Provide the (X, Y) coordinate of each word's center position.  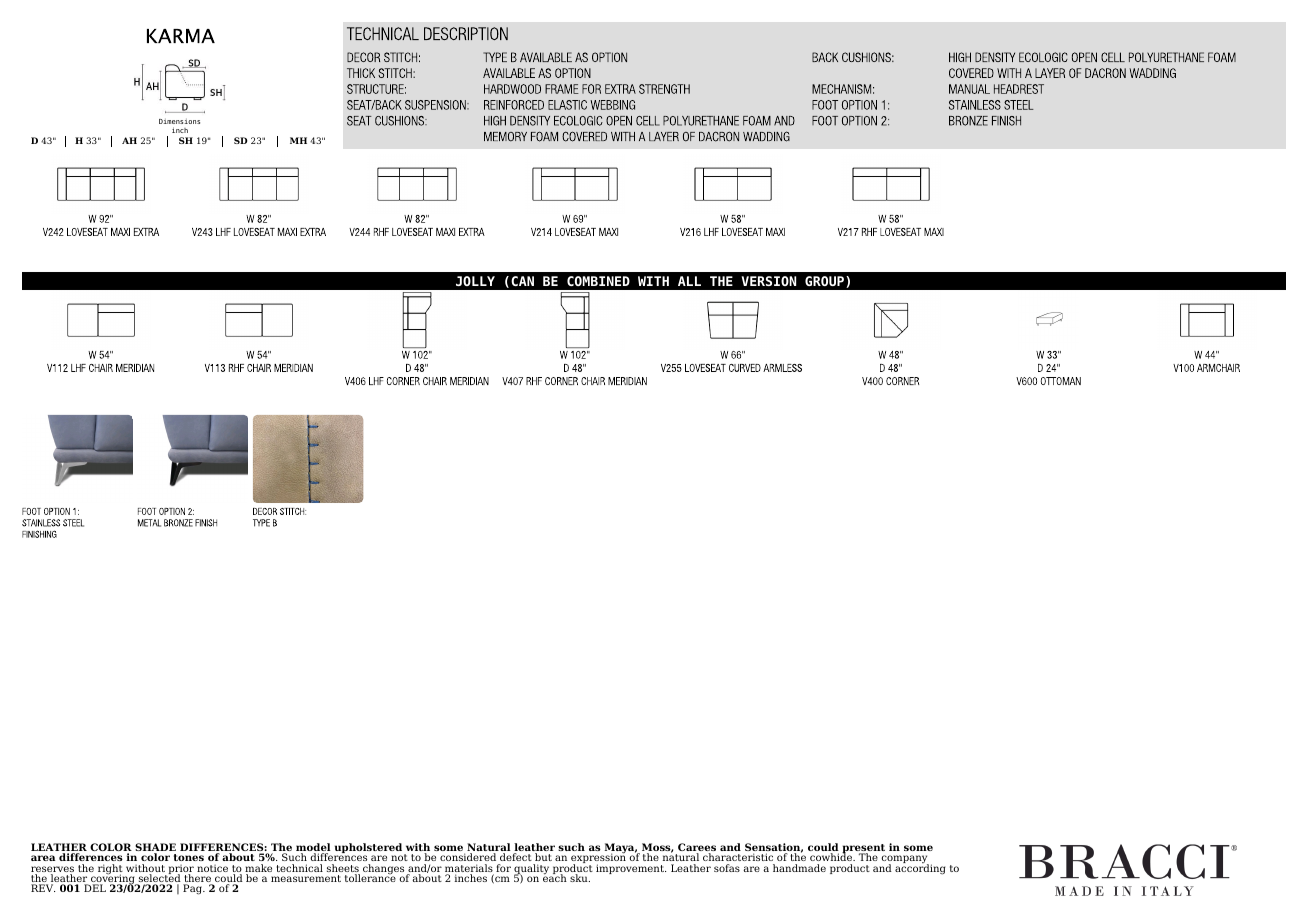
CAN (522, 281)
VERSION (768, 281)
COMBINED (598, 281)
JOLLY (475, 281)
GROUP (826, 282)
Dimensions (179, 123)
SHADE (155, 848)
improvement (631, 869)
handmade (799, 868)
